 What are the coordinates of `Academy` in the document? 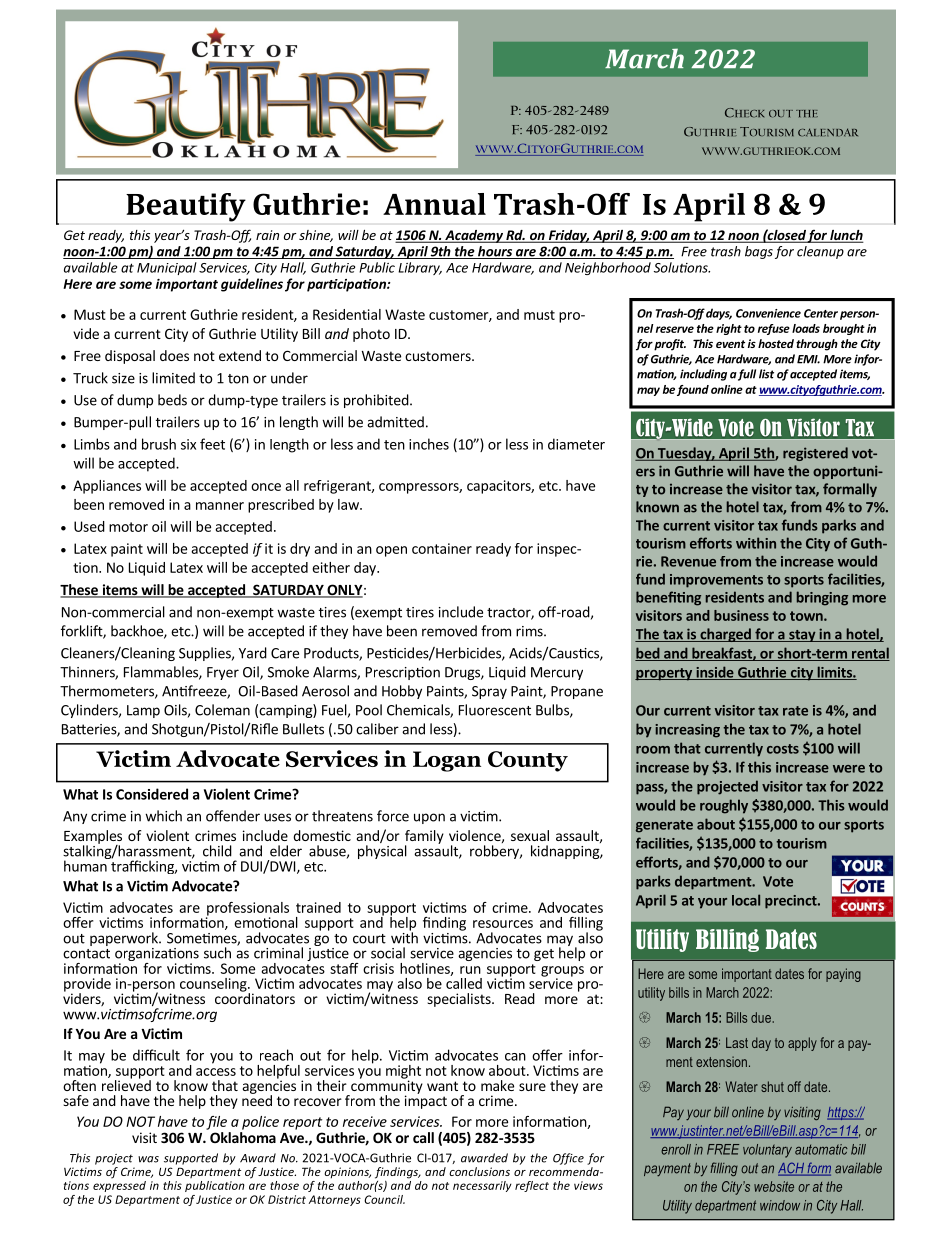 It's located at (474, 236).
